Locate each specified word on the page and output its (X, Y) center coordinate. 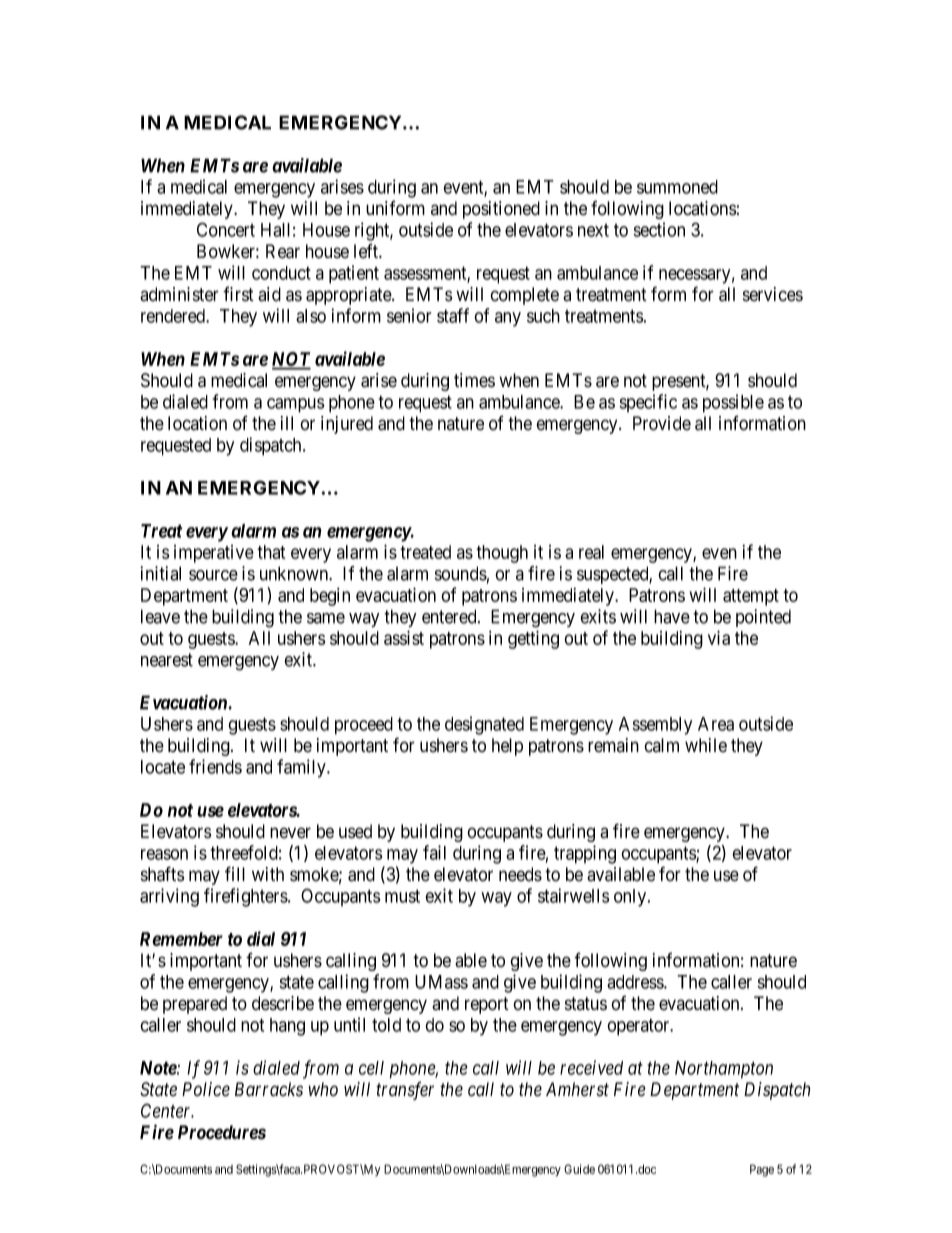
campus (296, 405)
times (474, 380)
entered (450, 616)
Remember (181, 939)
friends (215, 766)
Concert (226, 229)
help (507, 747)
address (636, 982)
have (672, 616)
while (706, 745)
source (213, 575)
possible (733, 403)
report (487, 1005)
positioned (501, 210)
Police (206, 1089)
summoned (677, 187)
